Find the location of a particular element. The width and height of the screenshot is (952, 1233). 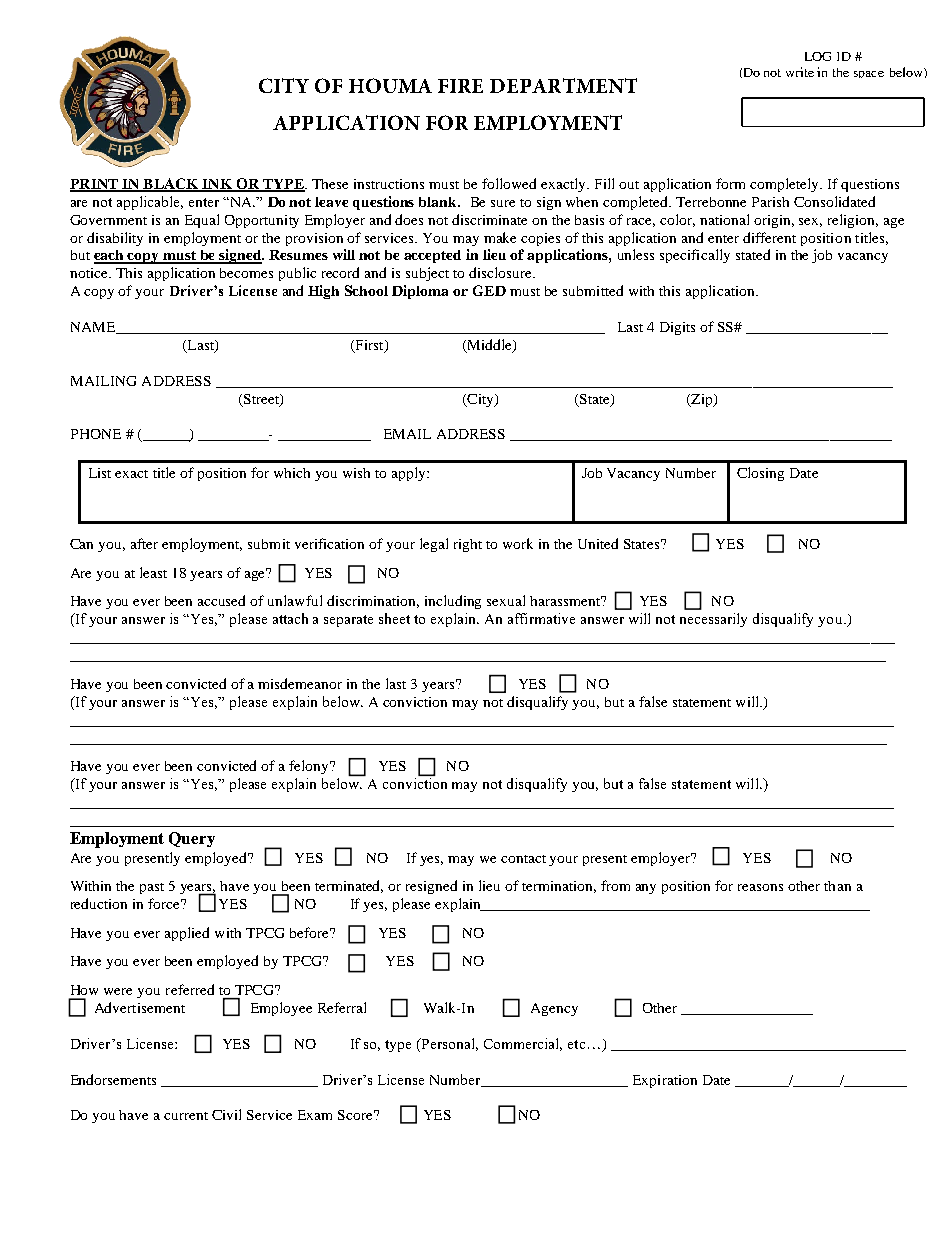

contact is located at coordinates (523, 859).
